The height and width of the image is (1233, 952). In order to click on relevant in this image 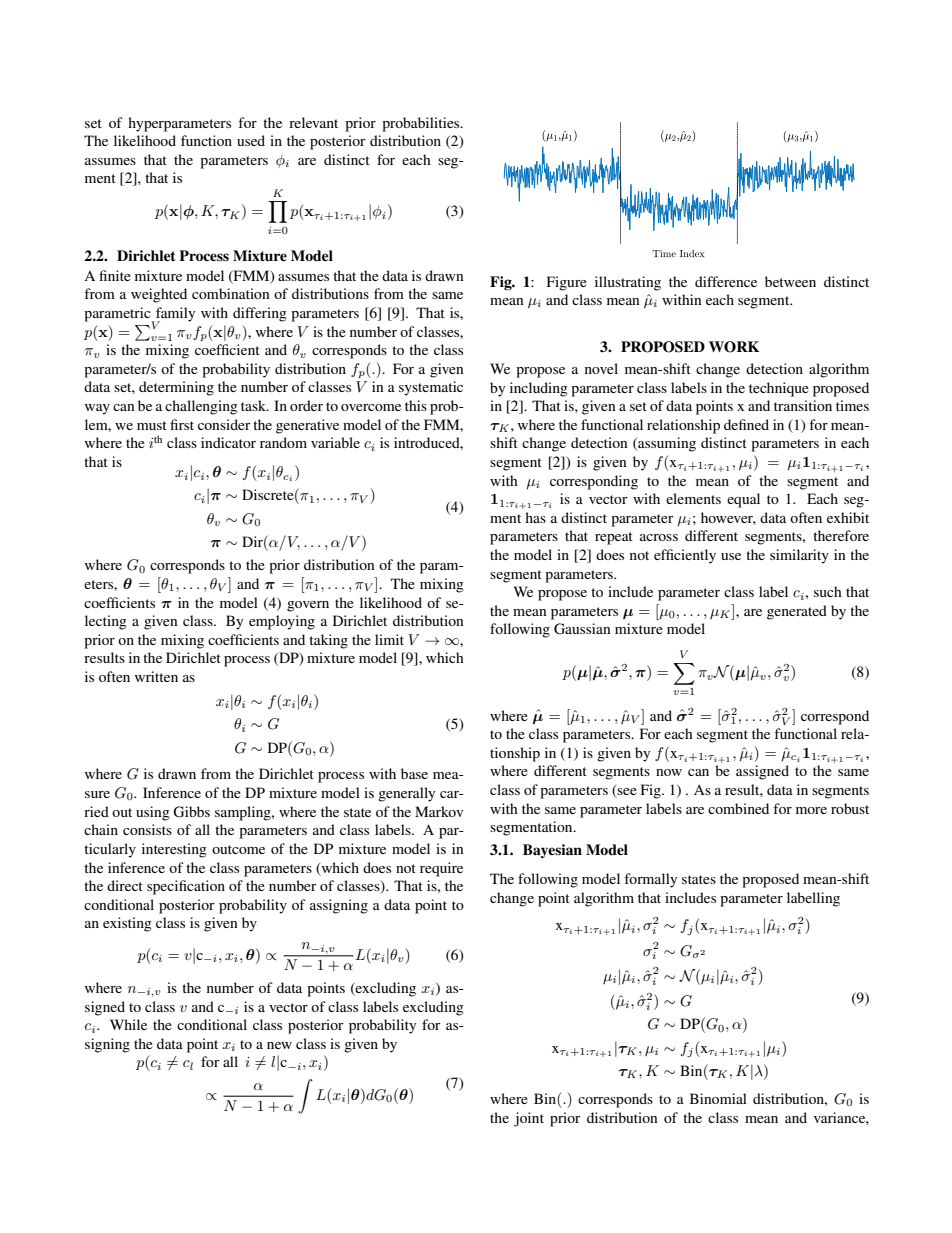, I will do `click(313, 122)`.
